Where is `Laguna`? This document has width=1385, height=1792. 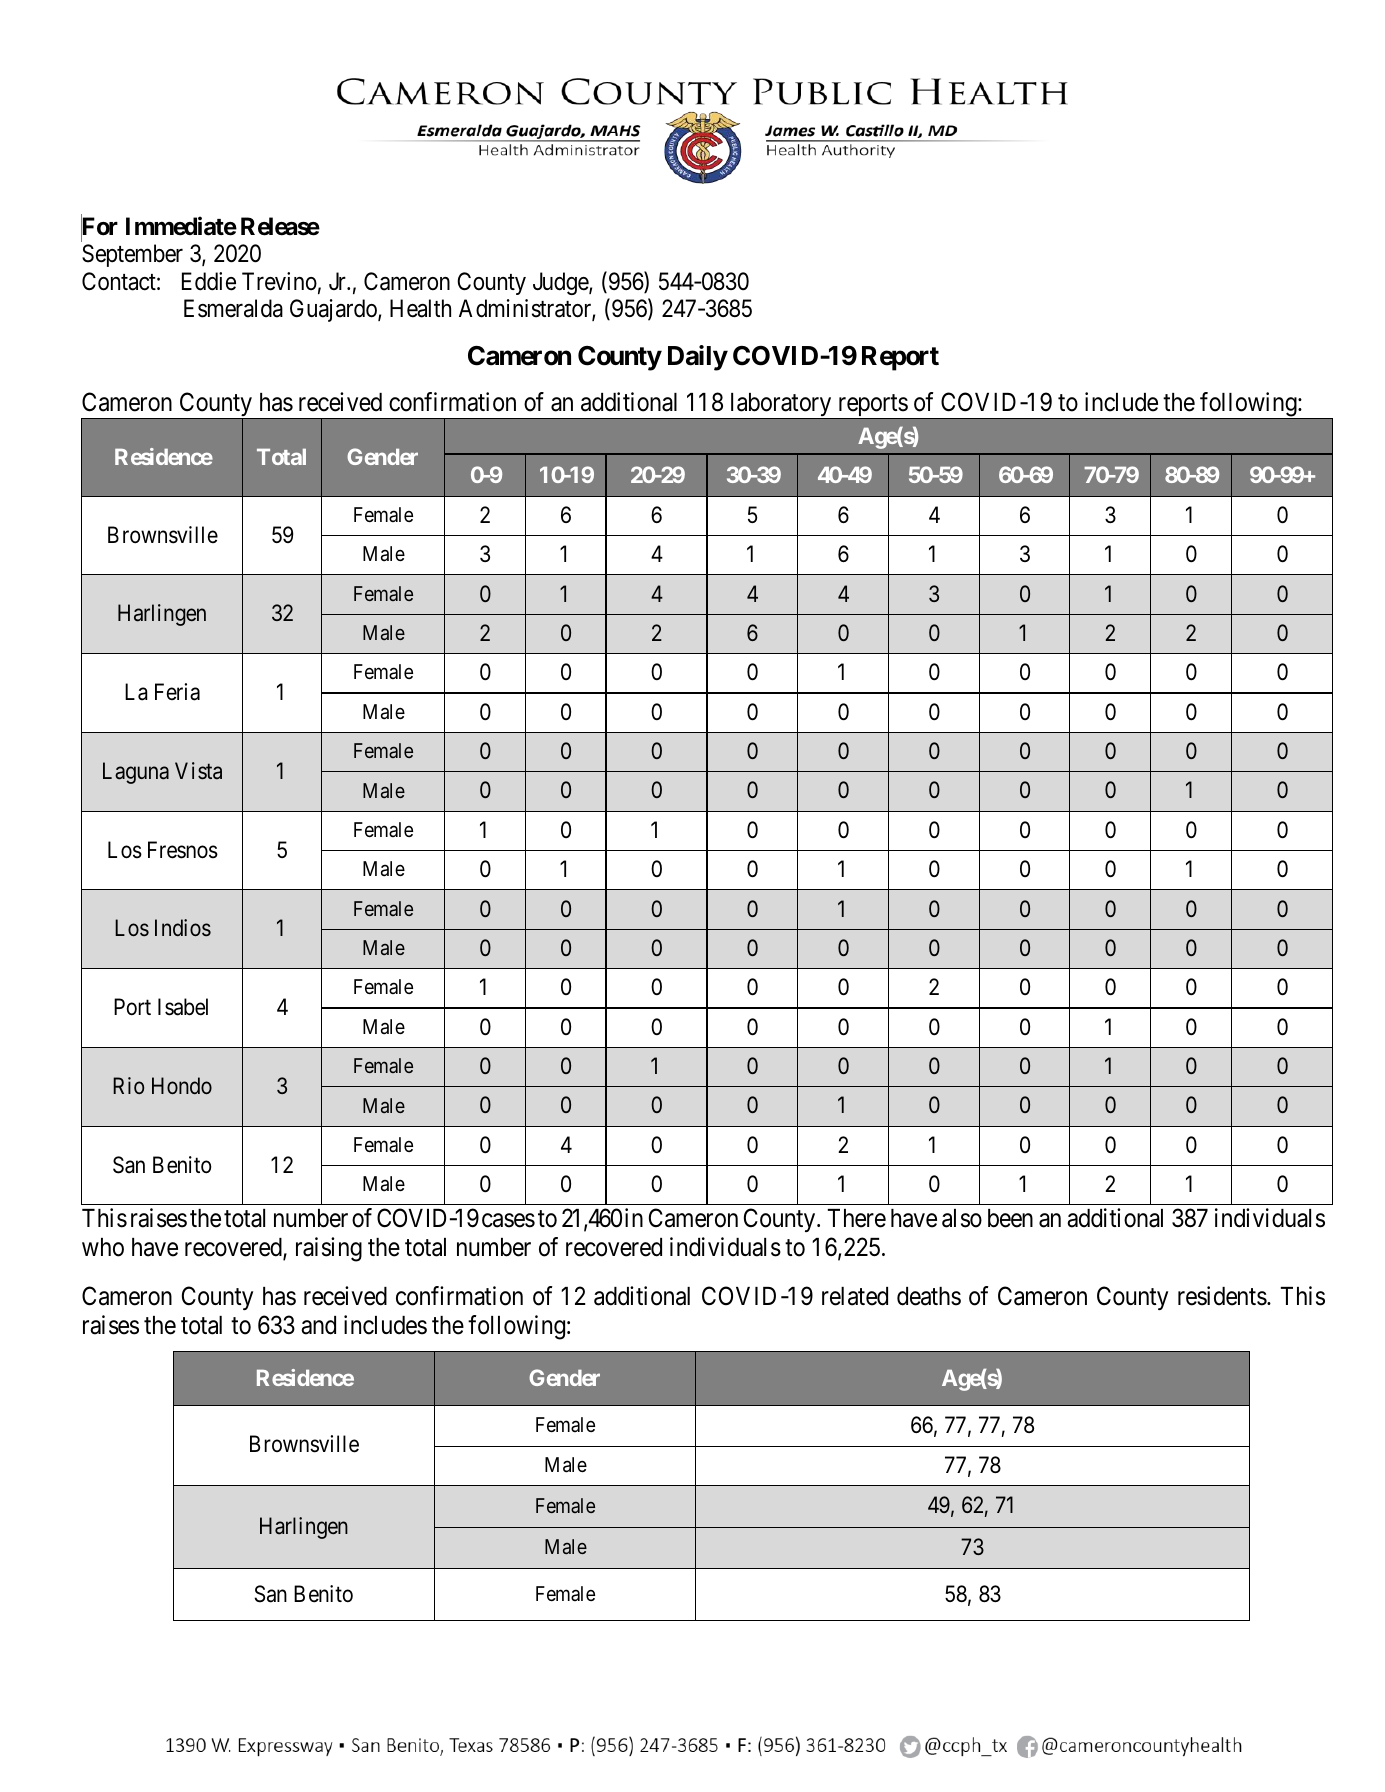 Laguna is located at coordinates (136, 773).
